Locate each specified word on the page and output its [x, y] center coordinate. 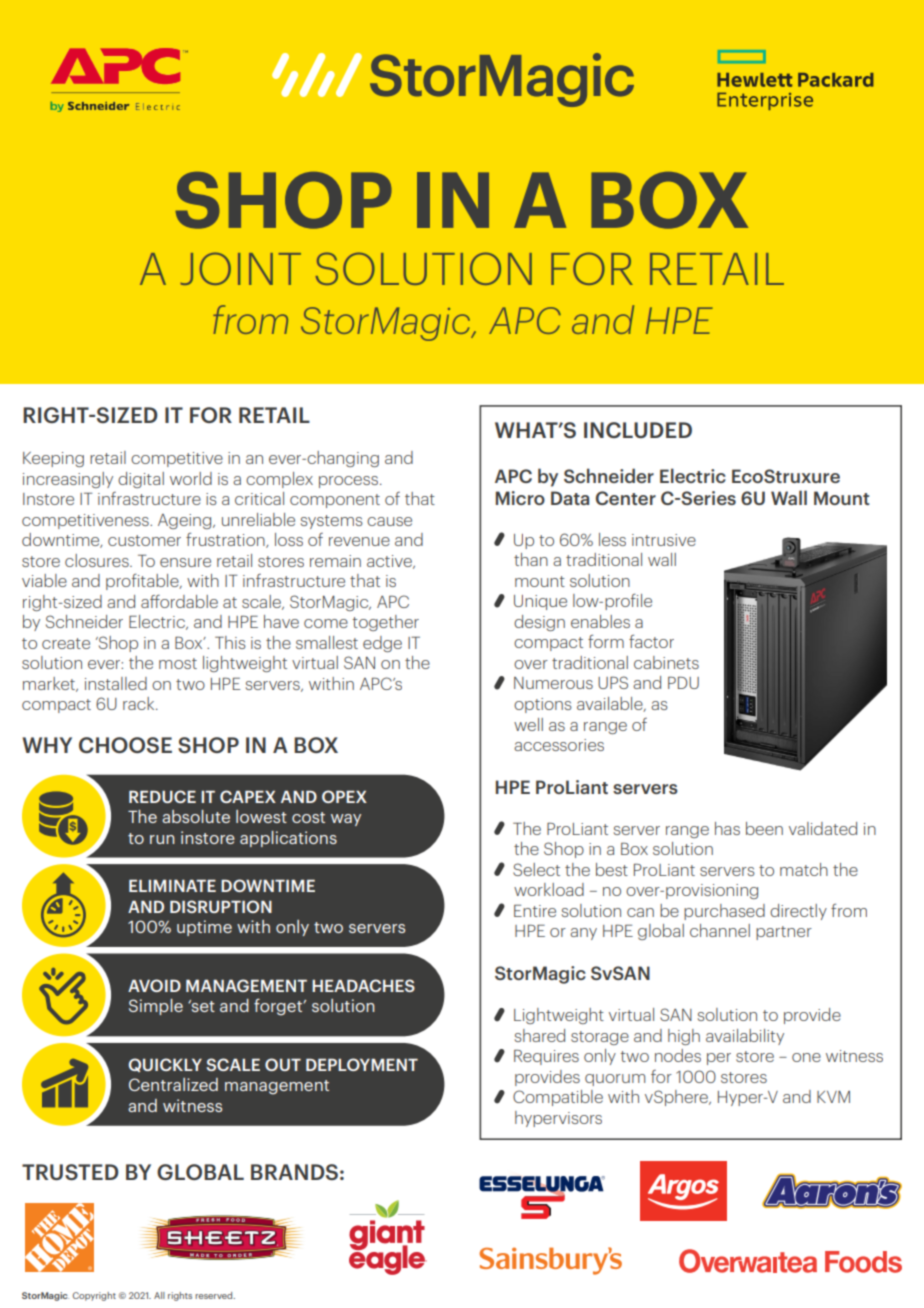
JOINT [241, 268]
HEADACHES [363, 985]
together [386, 623]
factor [651, 641]
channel [720, 930]
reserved [215, 1295]
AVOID [154, 985]
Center [626, 498]
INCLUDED [638, 430]
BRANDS [294, 1172]
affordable [179, 601]
